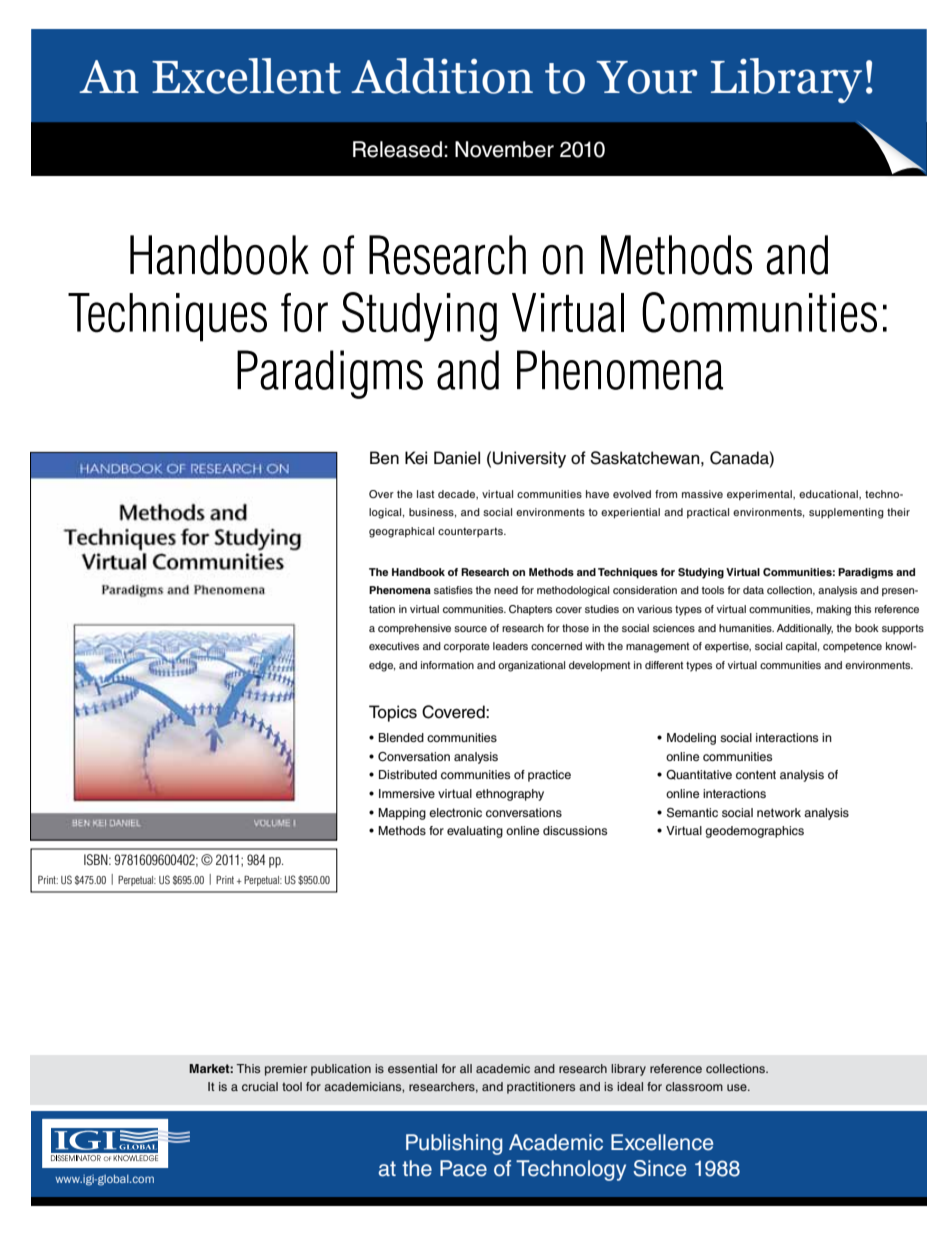  I want to click on Released, so click(397, 149).
